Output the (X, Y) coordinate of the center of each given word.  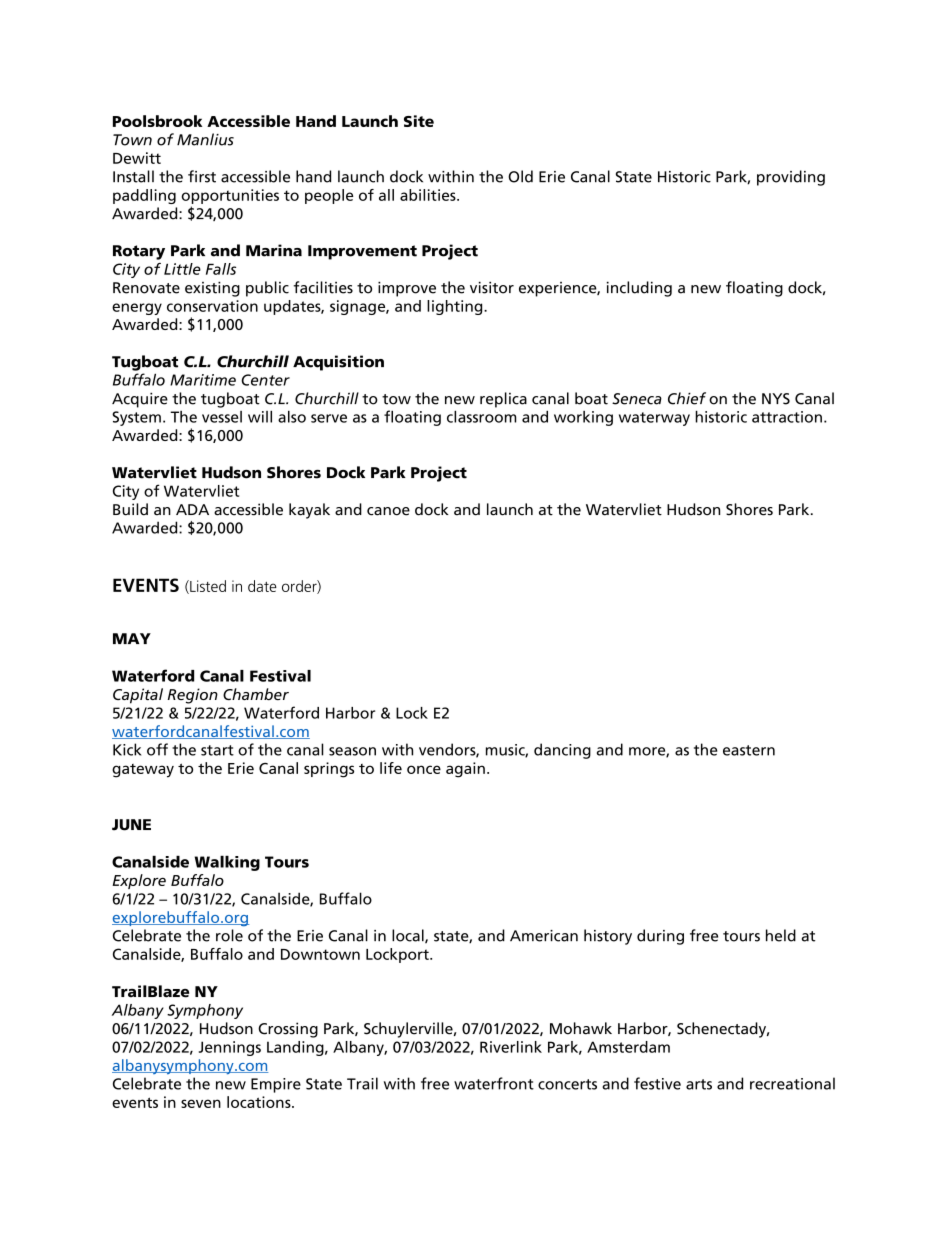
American (544, 936)
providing (791, 178)
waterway (654, 419)
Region (193, 696)
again (465, 770)
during (660, 937)
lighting (456, 307)
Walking (227, 863)
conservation (212, 306)
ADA (192, 509)
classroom (481, 416)
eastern (749, 750)
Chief (687, 398)
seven (201, 1103)
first (202, 176)
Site (419, 121)
